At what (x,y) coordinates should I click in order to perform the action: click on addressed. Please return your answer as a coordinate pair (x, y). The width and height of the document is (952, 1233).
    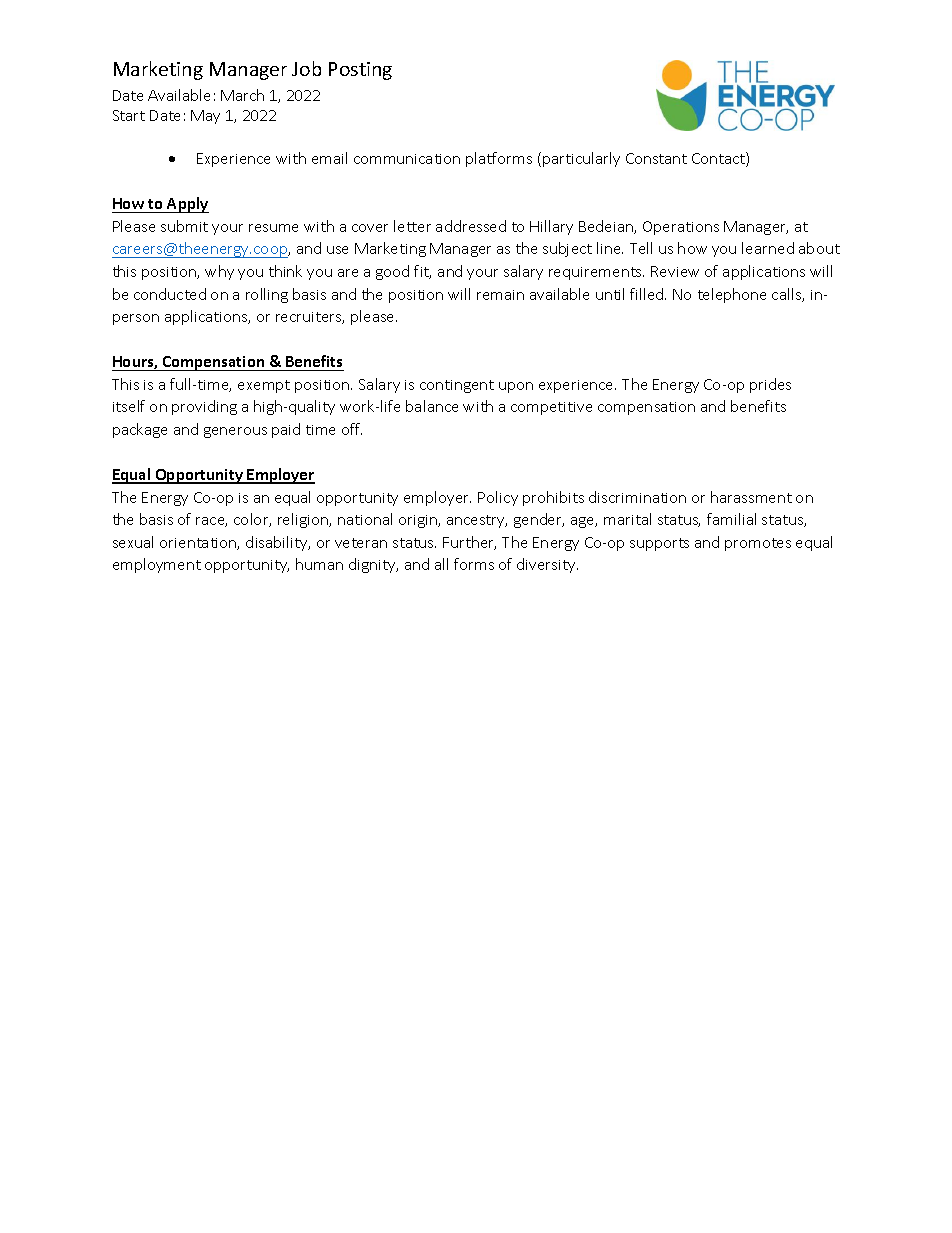
    Looking at the image, I should click on (471, 226).
